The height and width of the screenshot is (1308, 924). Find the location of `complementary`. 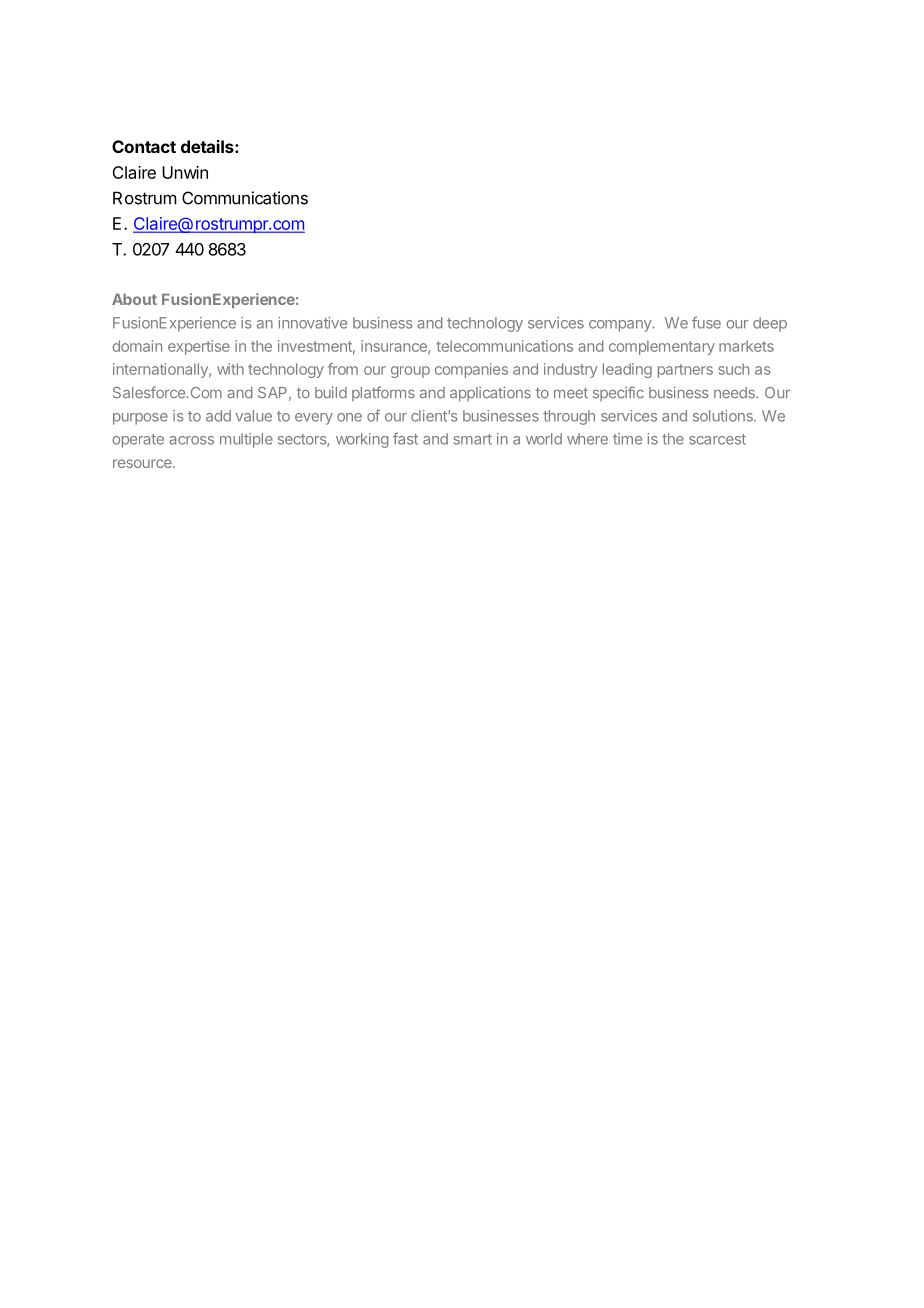

complementary is located at coordinates (662, 347).
